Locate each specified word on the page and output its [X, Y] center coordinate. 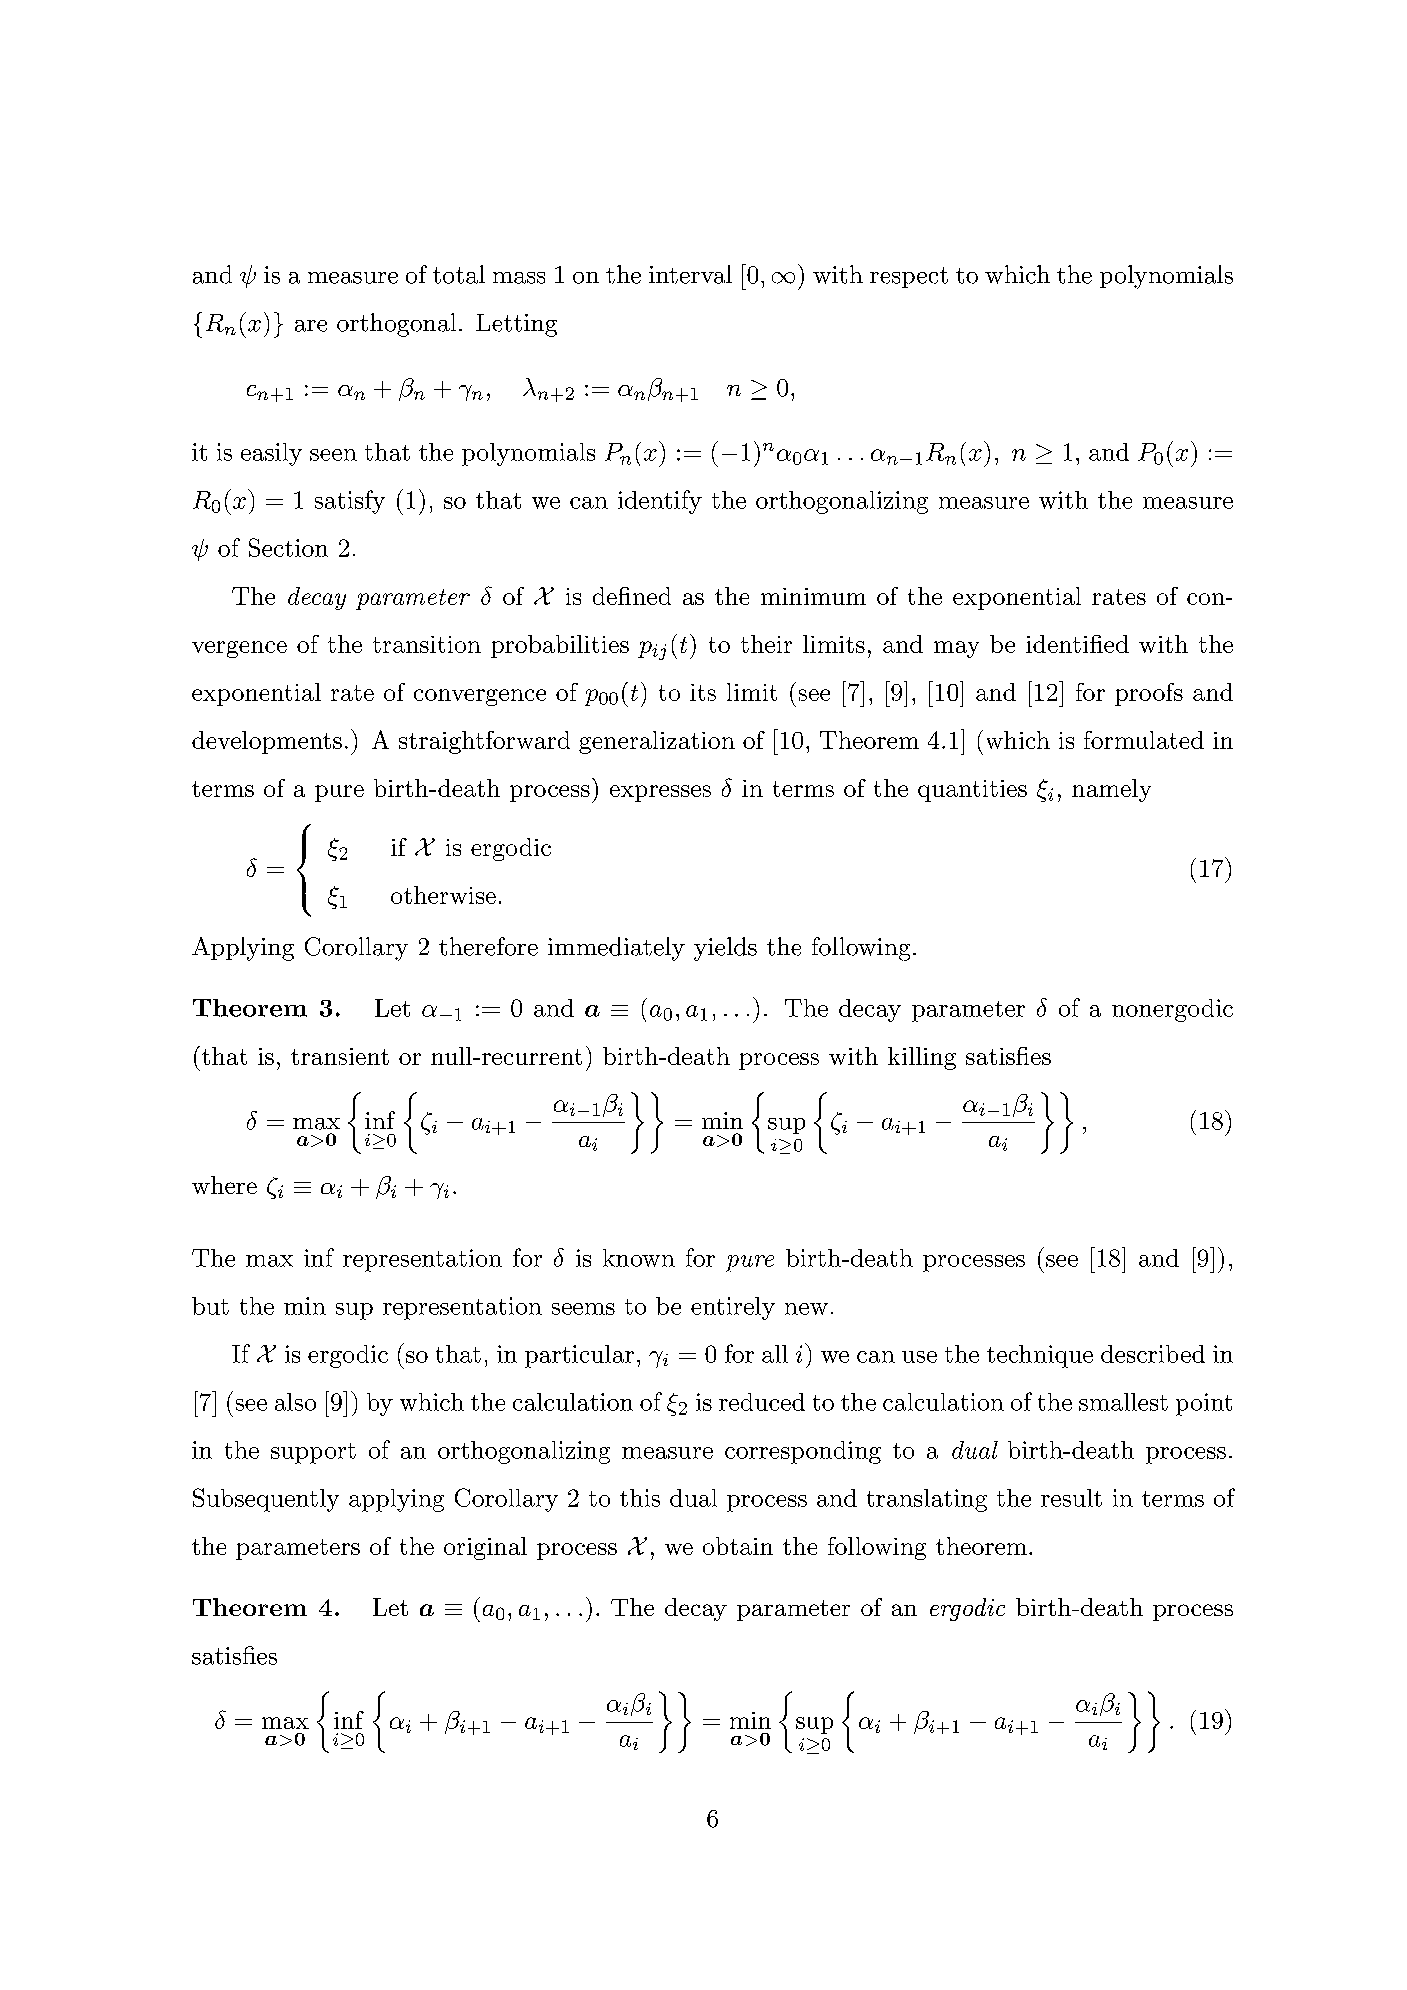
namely [1111, 790]
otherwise [443, 895]
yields [725, 949]
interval [690, 274]
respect [909, 277]
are [311, 326]
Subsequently [266, 1500]
